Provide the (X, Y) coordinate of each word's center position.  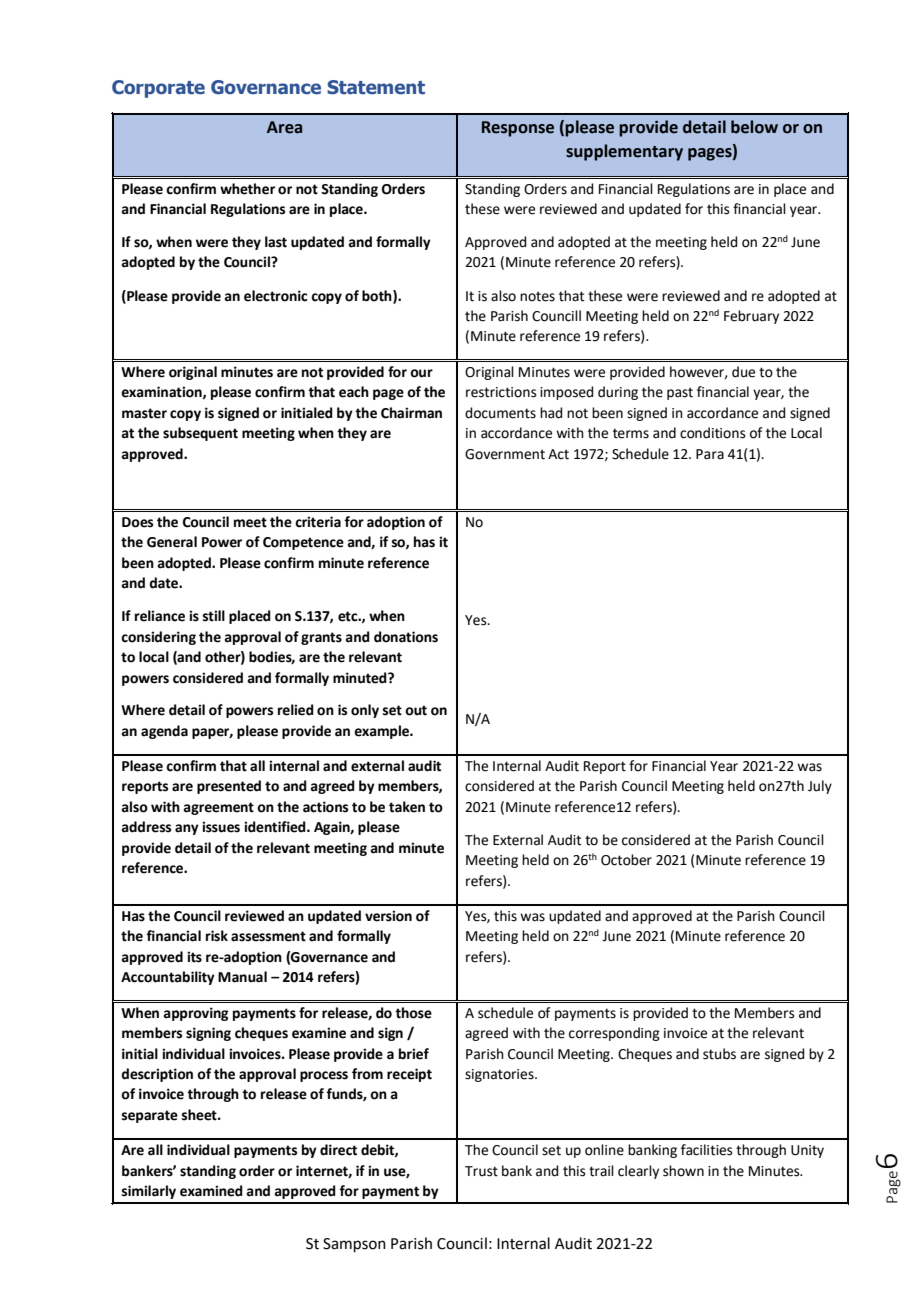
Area (284, 127)
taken (407, 807)
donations (406, 637)
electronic (276, 296)
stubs (719, 1054)
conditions (713, 433)
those (413, 1013)
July (820, 787)
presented (229, 787)
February (751, 317)
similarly (149, 1192)
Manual (242, 977)
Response (518, 129)
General (172, 542)
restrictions (501, 392)
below (754, 127)
